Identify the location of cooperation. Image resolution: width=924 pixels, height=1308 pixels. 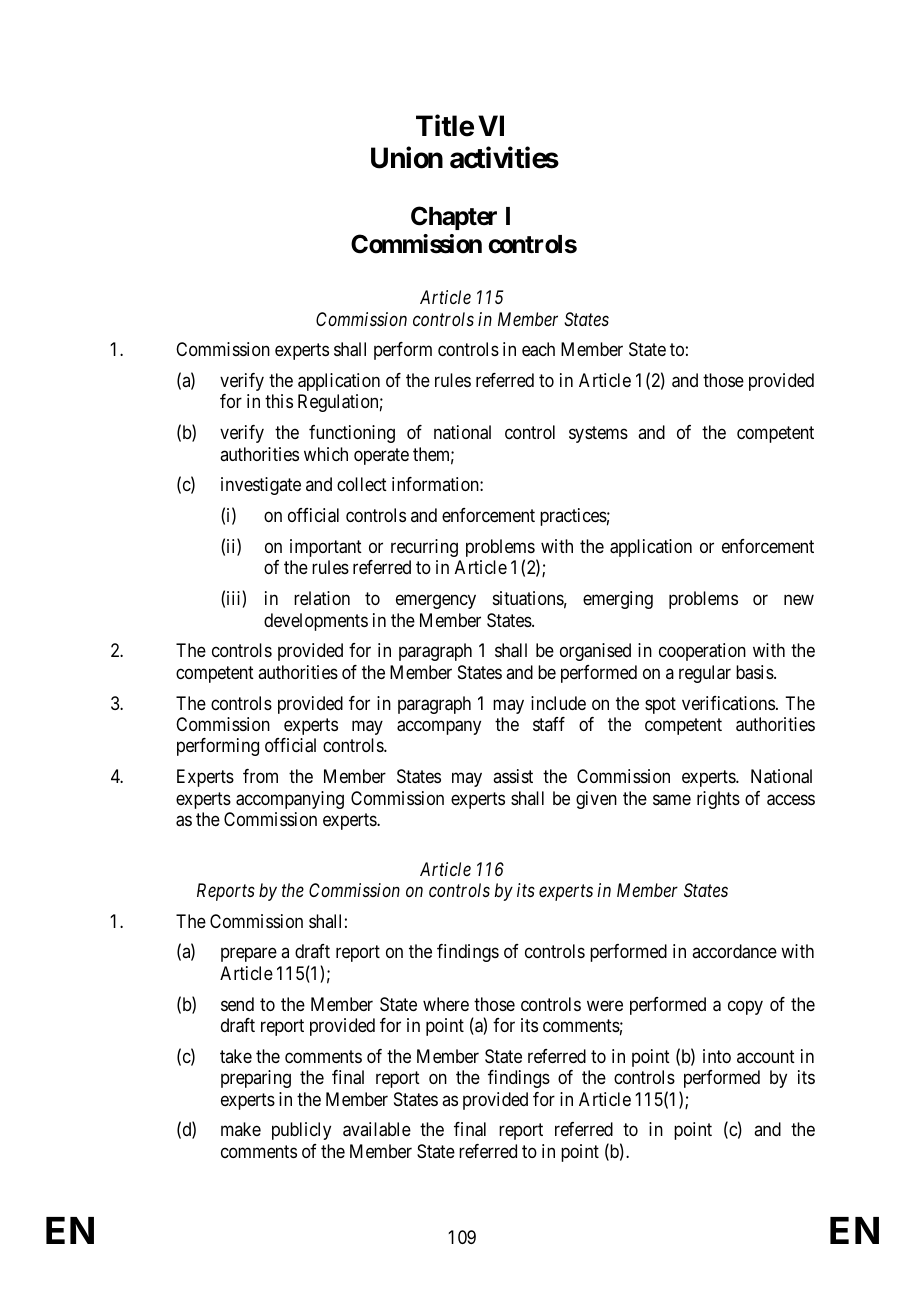
(702, 652).
